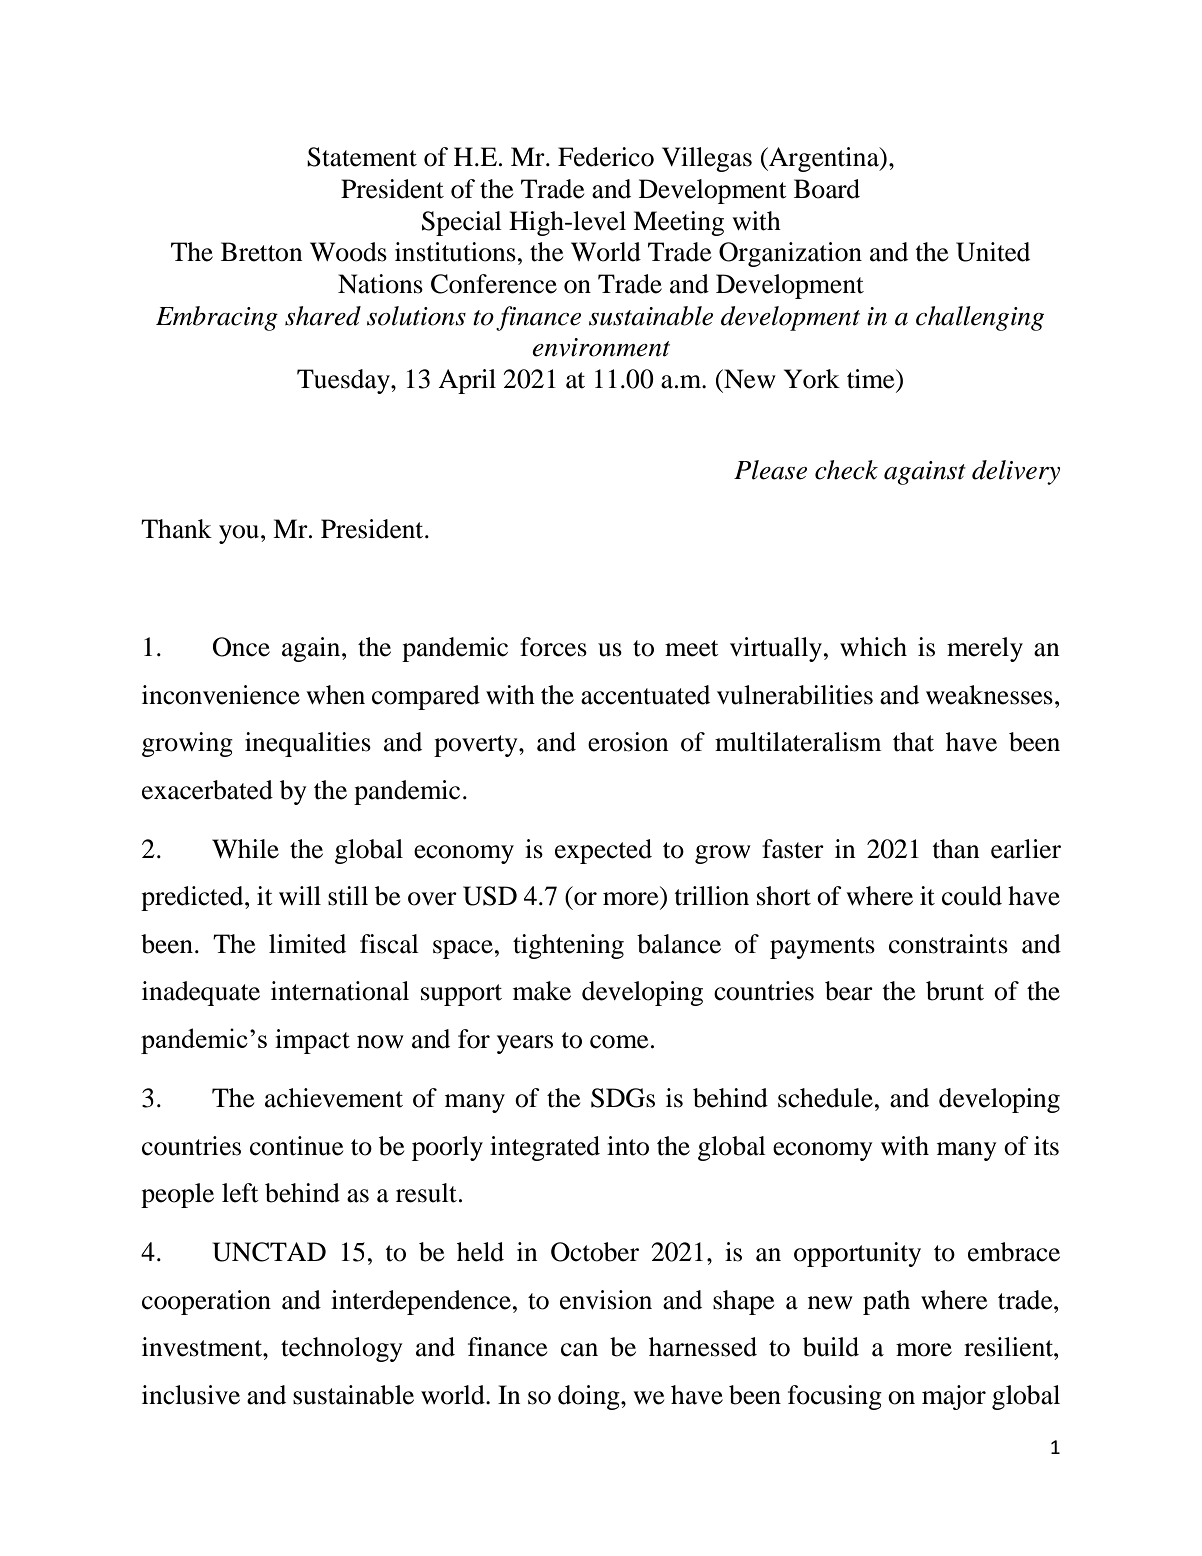 This document has width=1202, height=1556. I want to click on Federico, so click(606, 157).
